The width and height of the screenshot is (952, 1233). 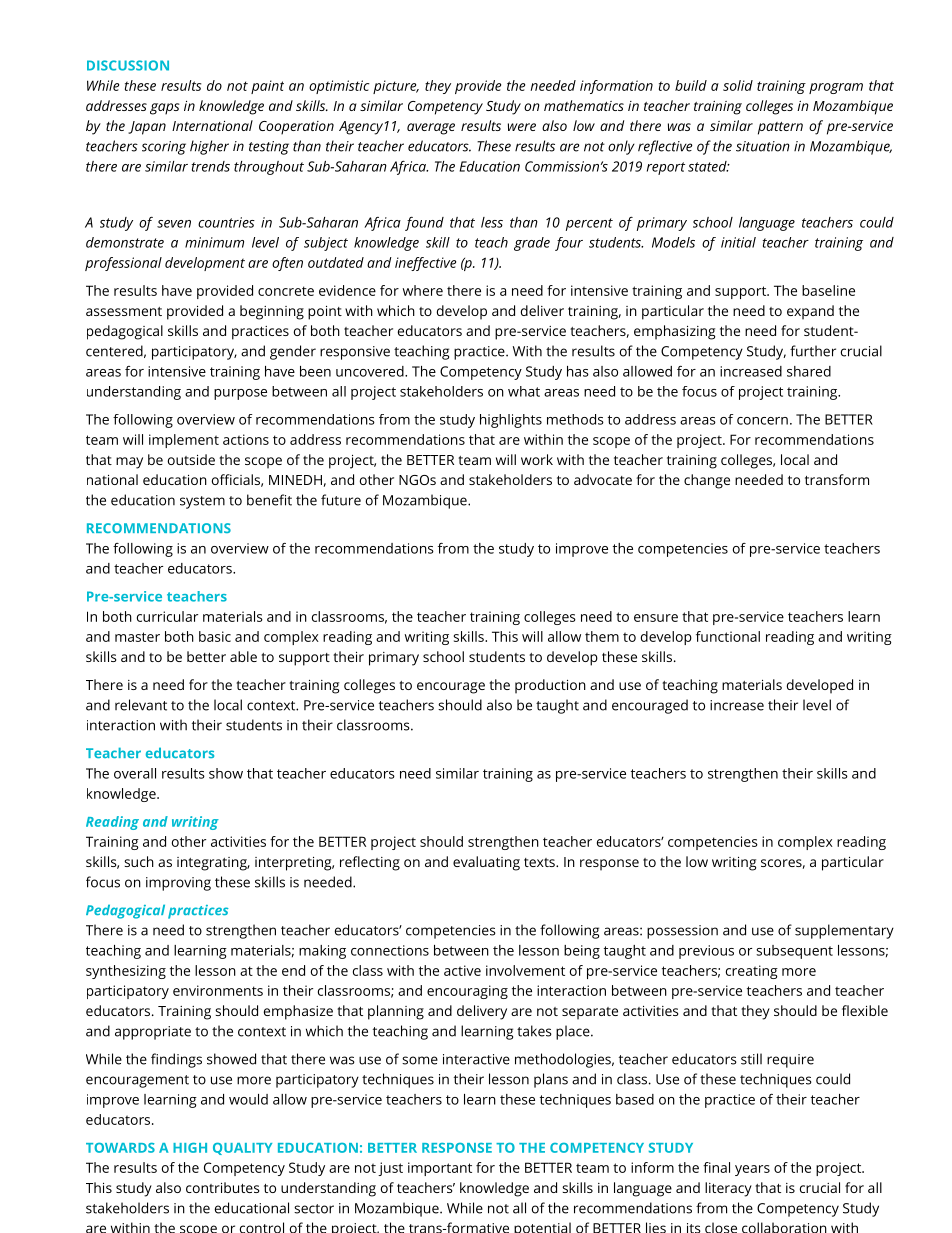 What do you see at coordinates (440, 1169) in the screenshot?
I see `important` at bounding box center [440, 1169].
